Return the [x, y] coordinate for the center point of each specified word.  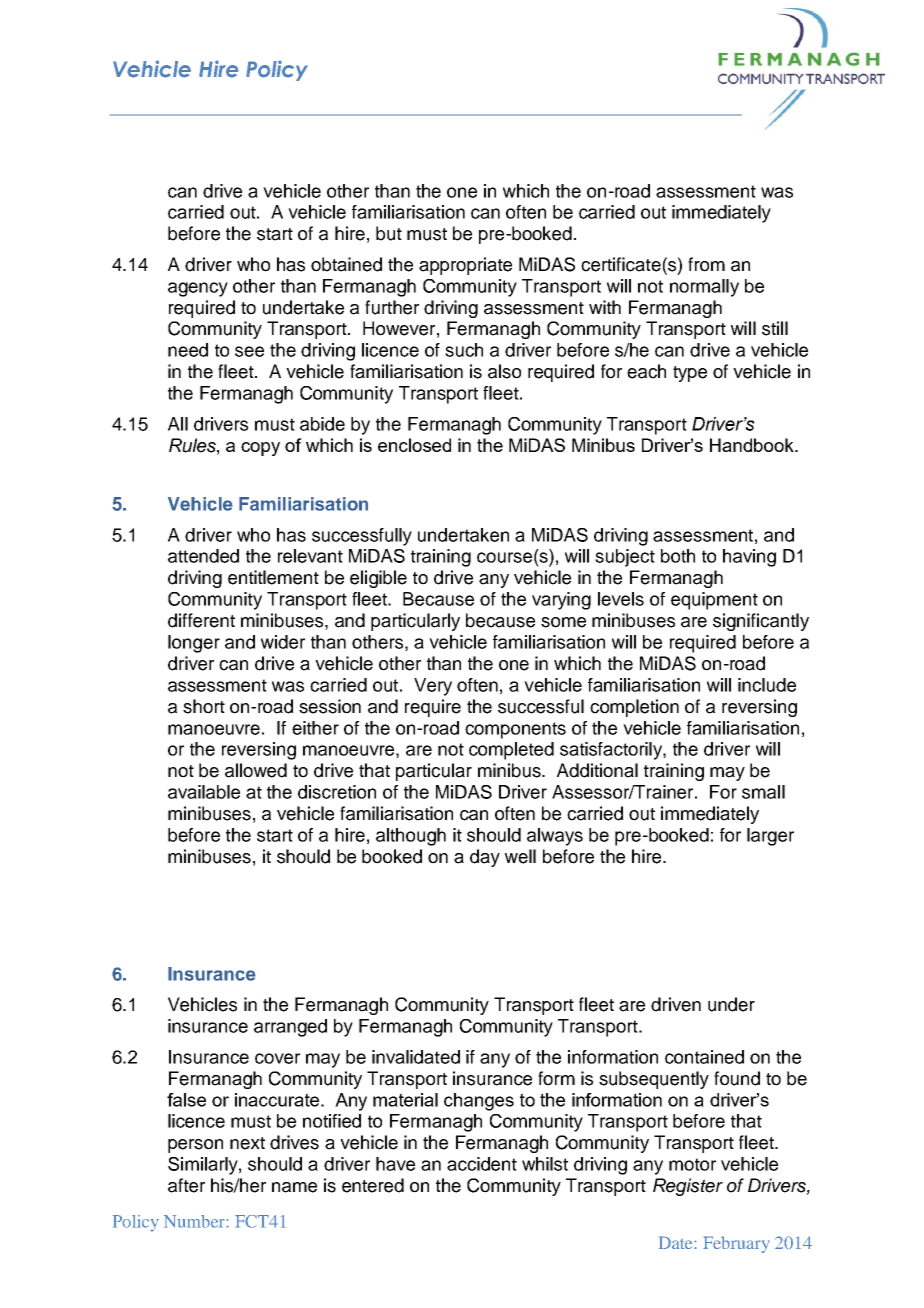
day [485, 858]
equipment [714, 601]
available [204, 792]
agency [198, 289]
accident [482, 1164]
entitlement [273, 577]
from [706, 264]
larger [770, 837]
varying [561, 601]
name [294, 1187]
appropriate [465, 266]
